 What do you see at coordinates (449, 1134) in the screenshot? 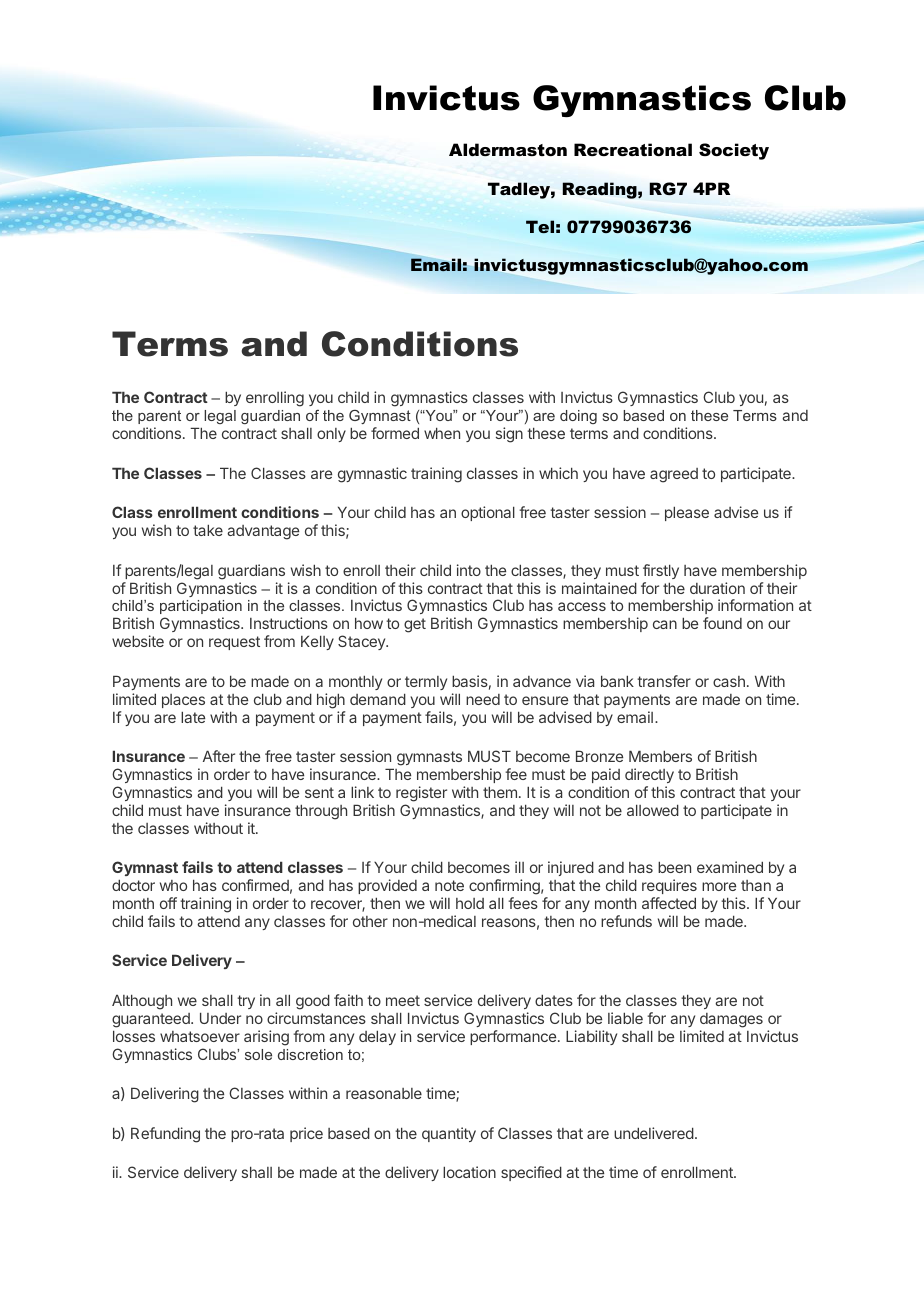
I see `quantity` at bounding box center [449, 1134].
